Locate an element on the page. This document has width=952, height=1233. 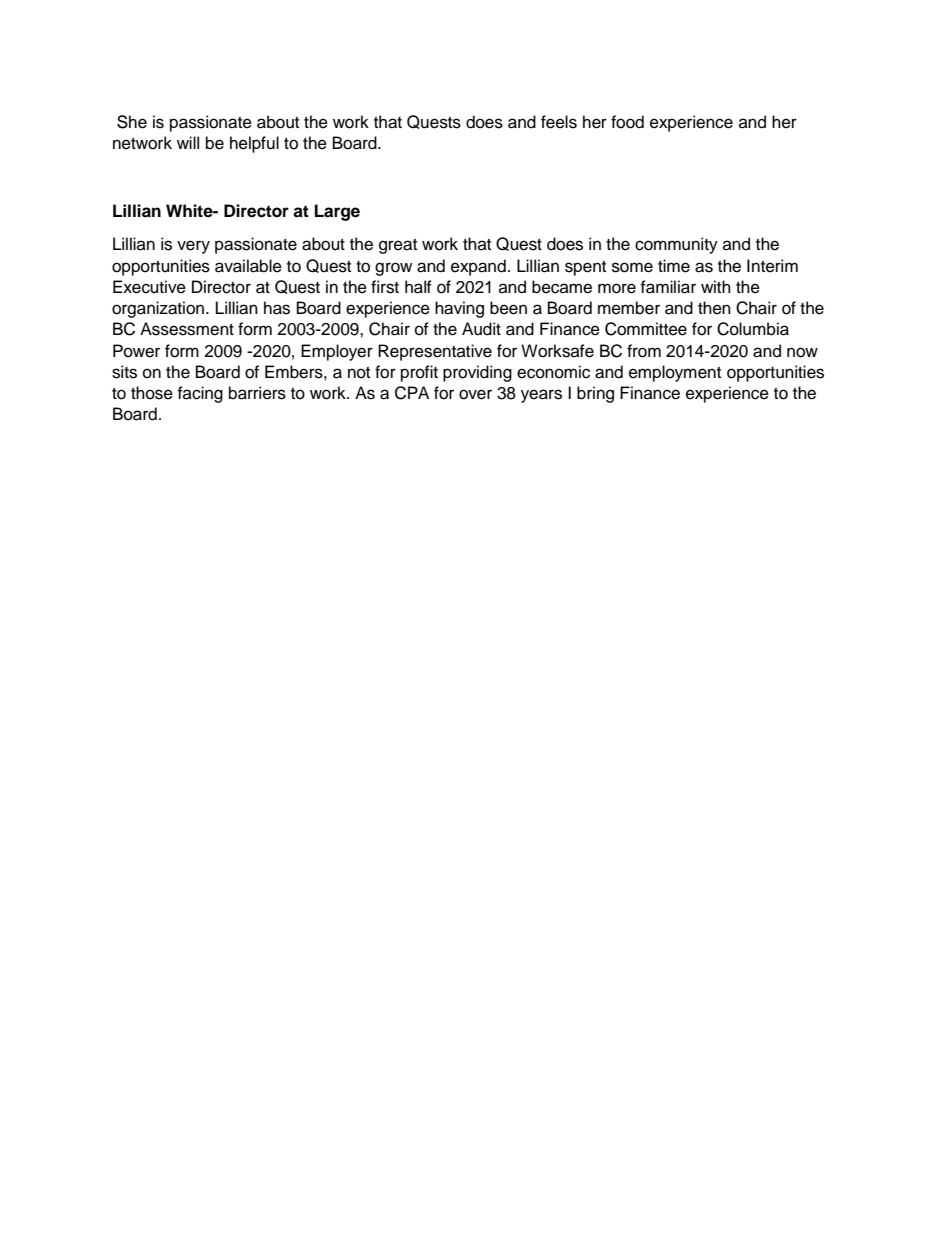
will is located at coordinates (188, 142).
